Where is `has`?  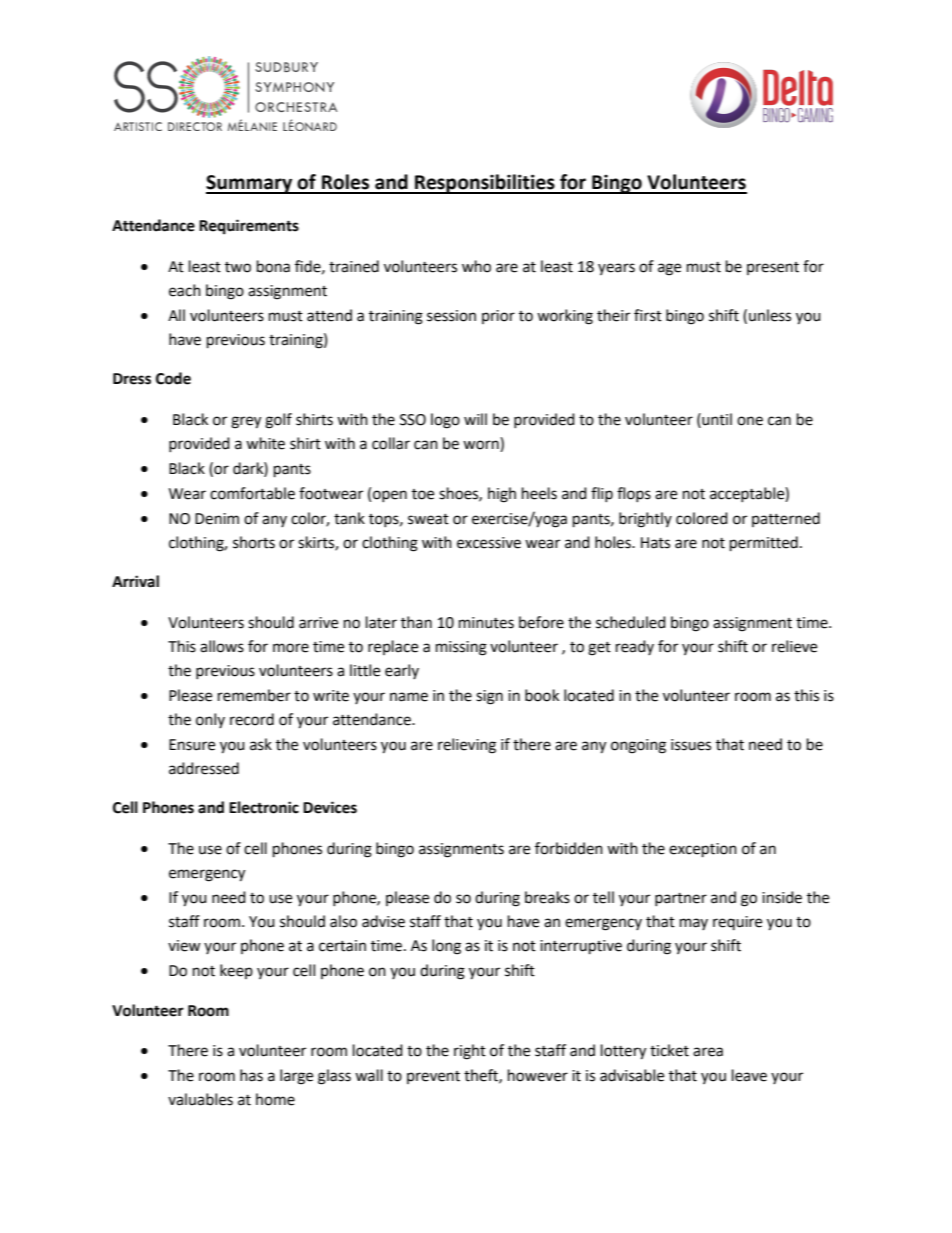 has is located at coordinates (251, 1075).
